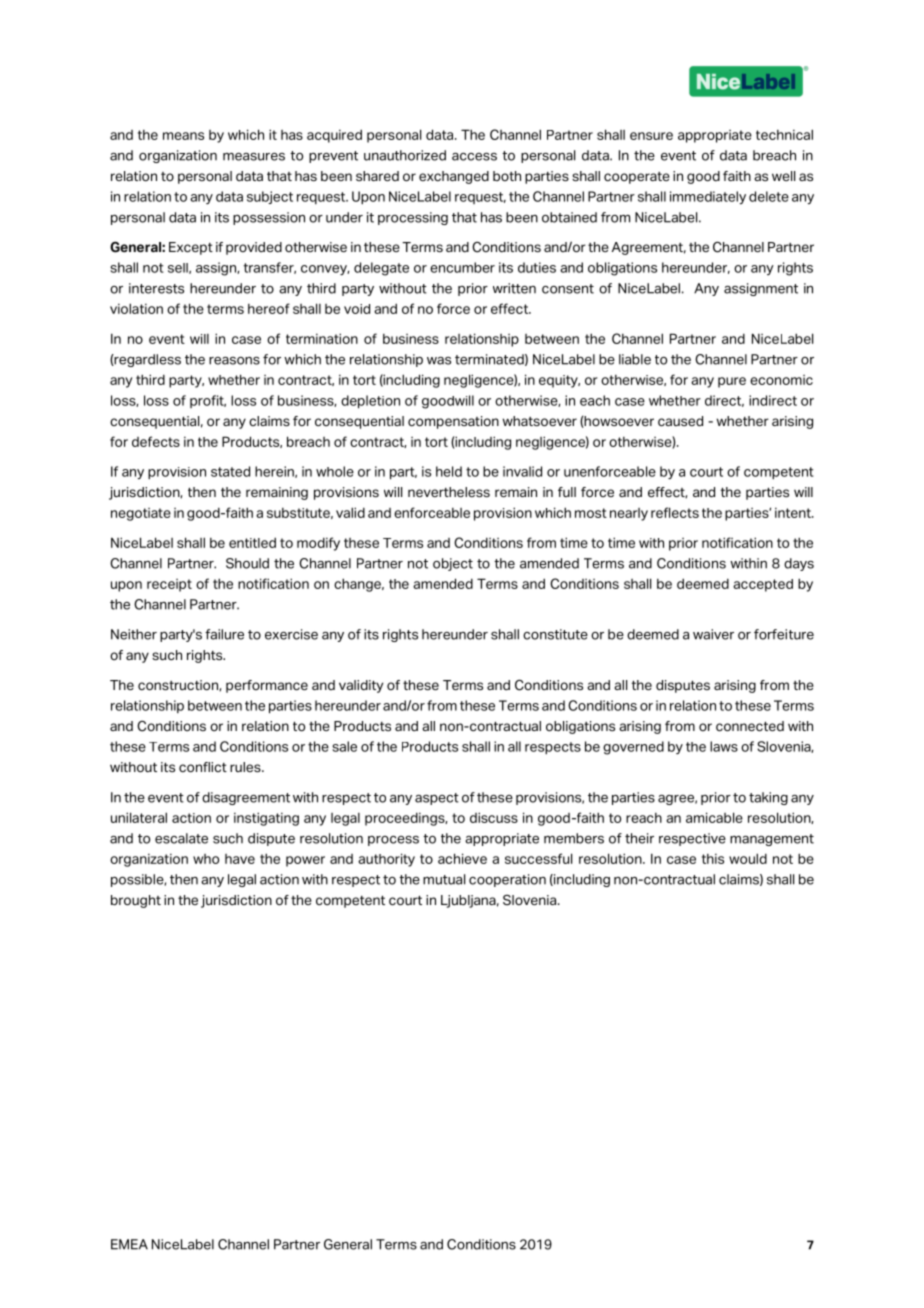 This screenshot has height=1308, width=924. I want to click on pure, so click(732, 382).
